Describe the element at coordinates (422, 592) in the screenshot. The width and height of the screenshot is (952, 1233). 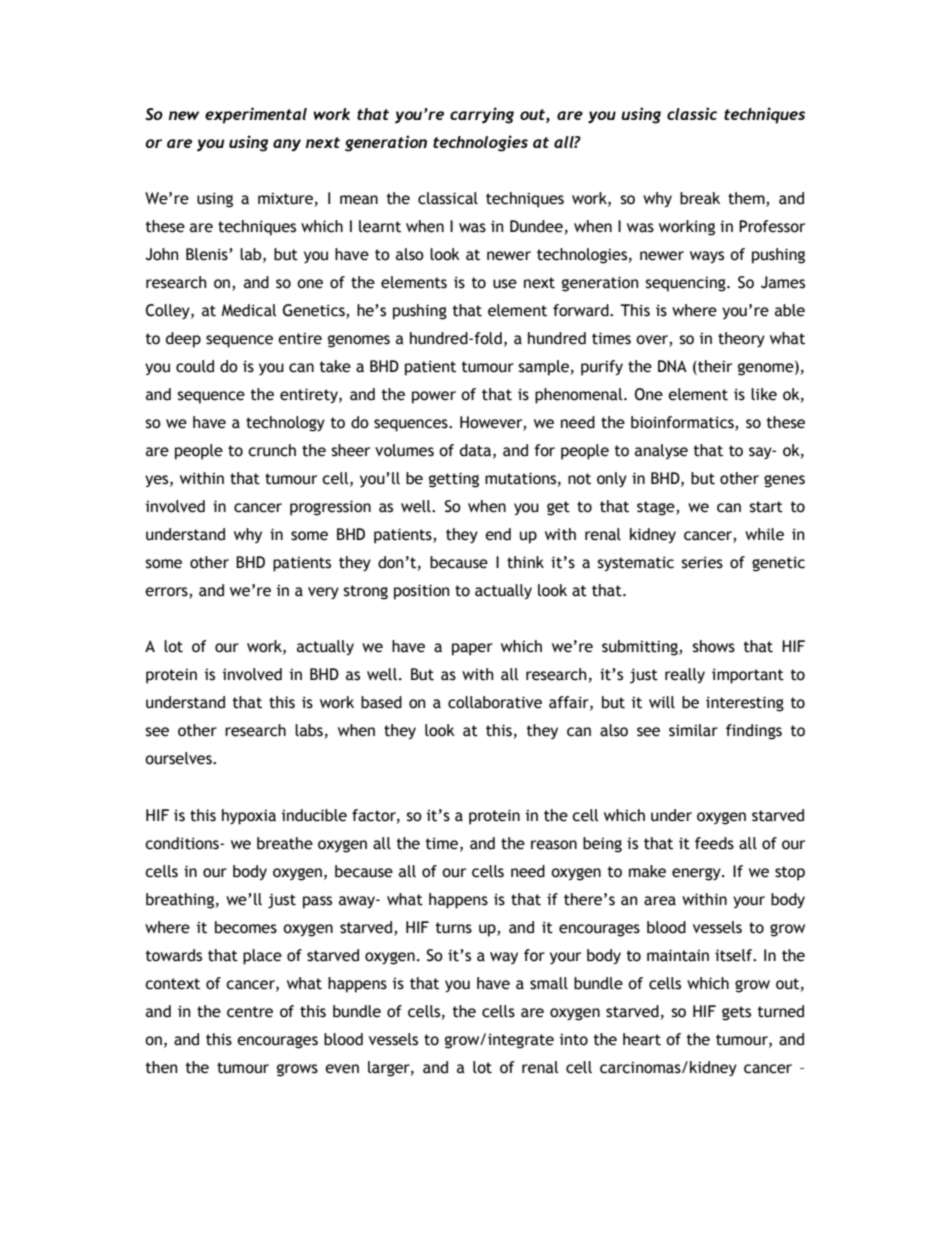
I see `position` at that location.
